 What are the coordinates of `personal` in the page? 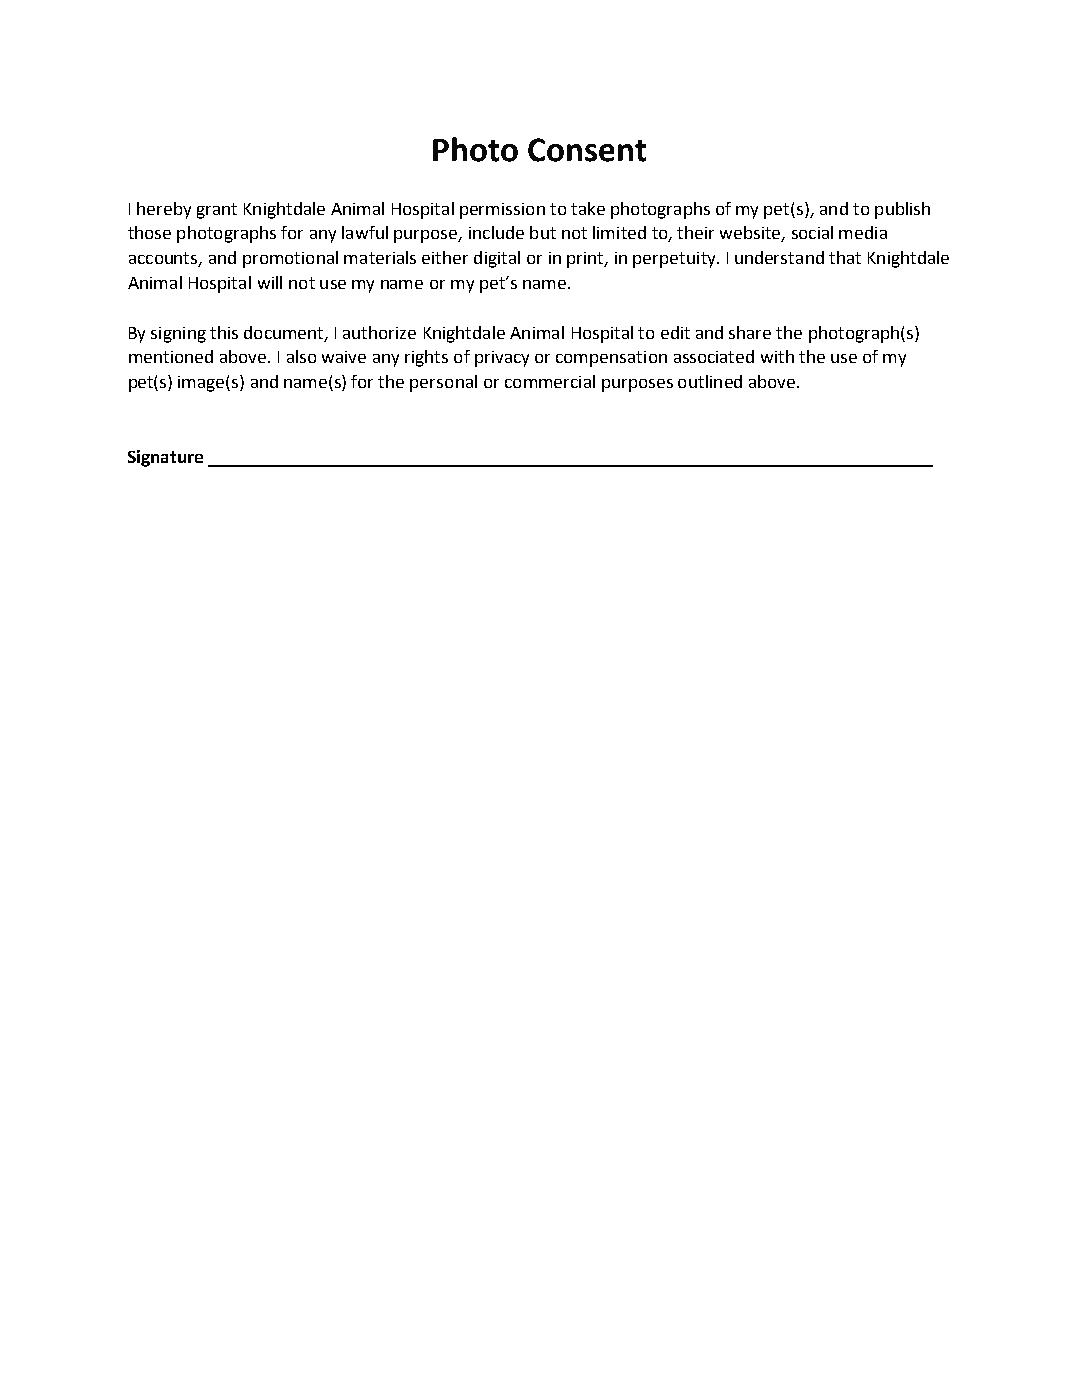 It's located at (443, 383).
